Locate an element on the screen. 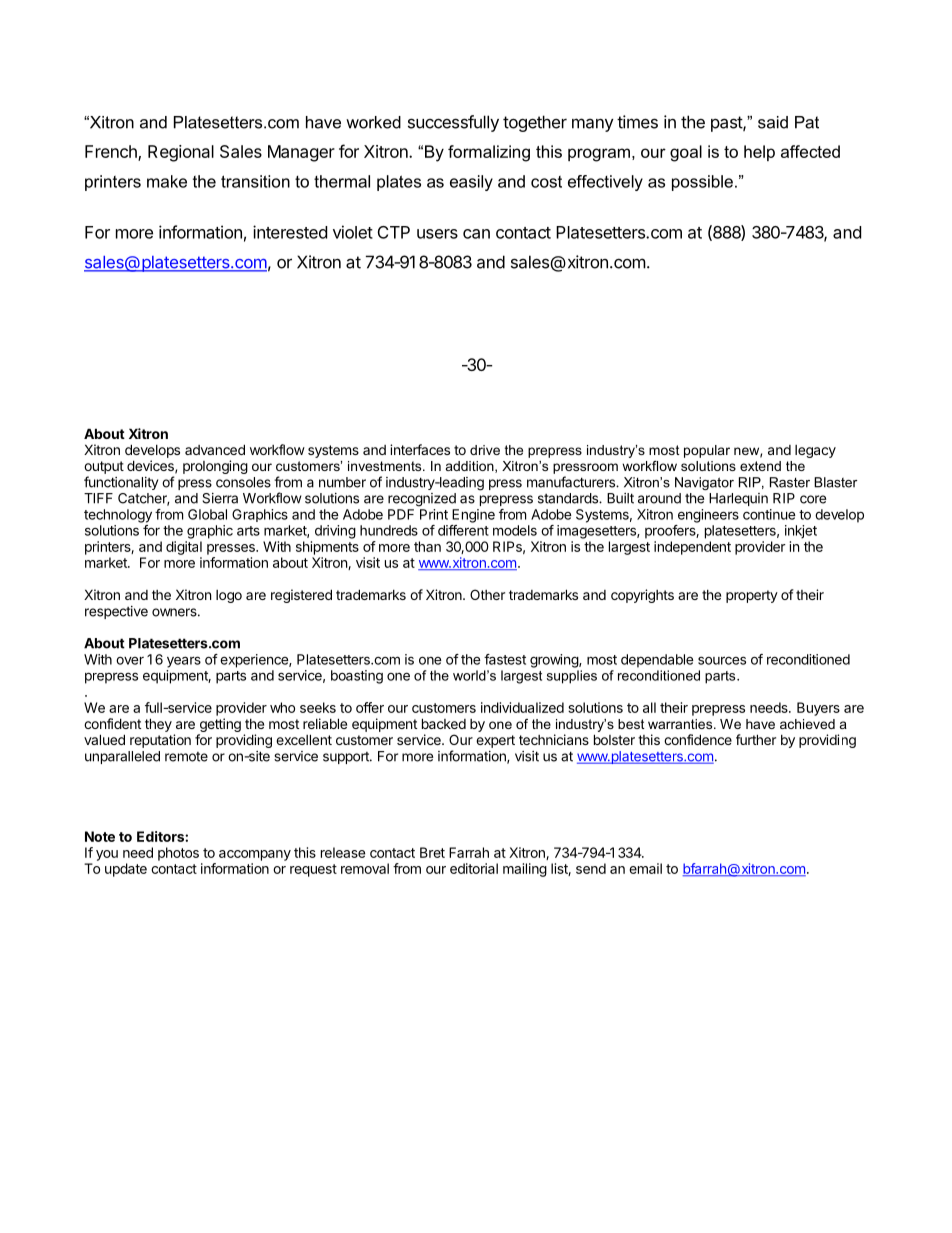 The image size is (952, 1233). photos is located at coordinates (178, 854).
